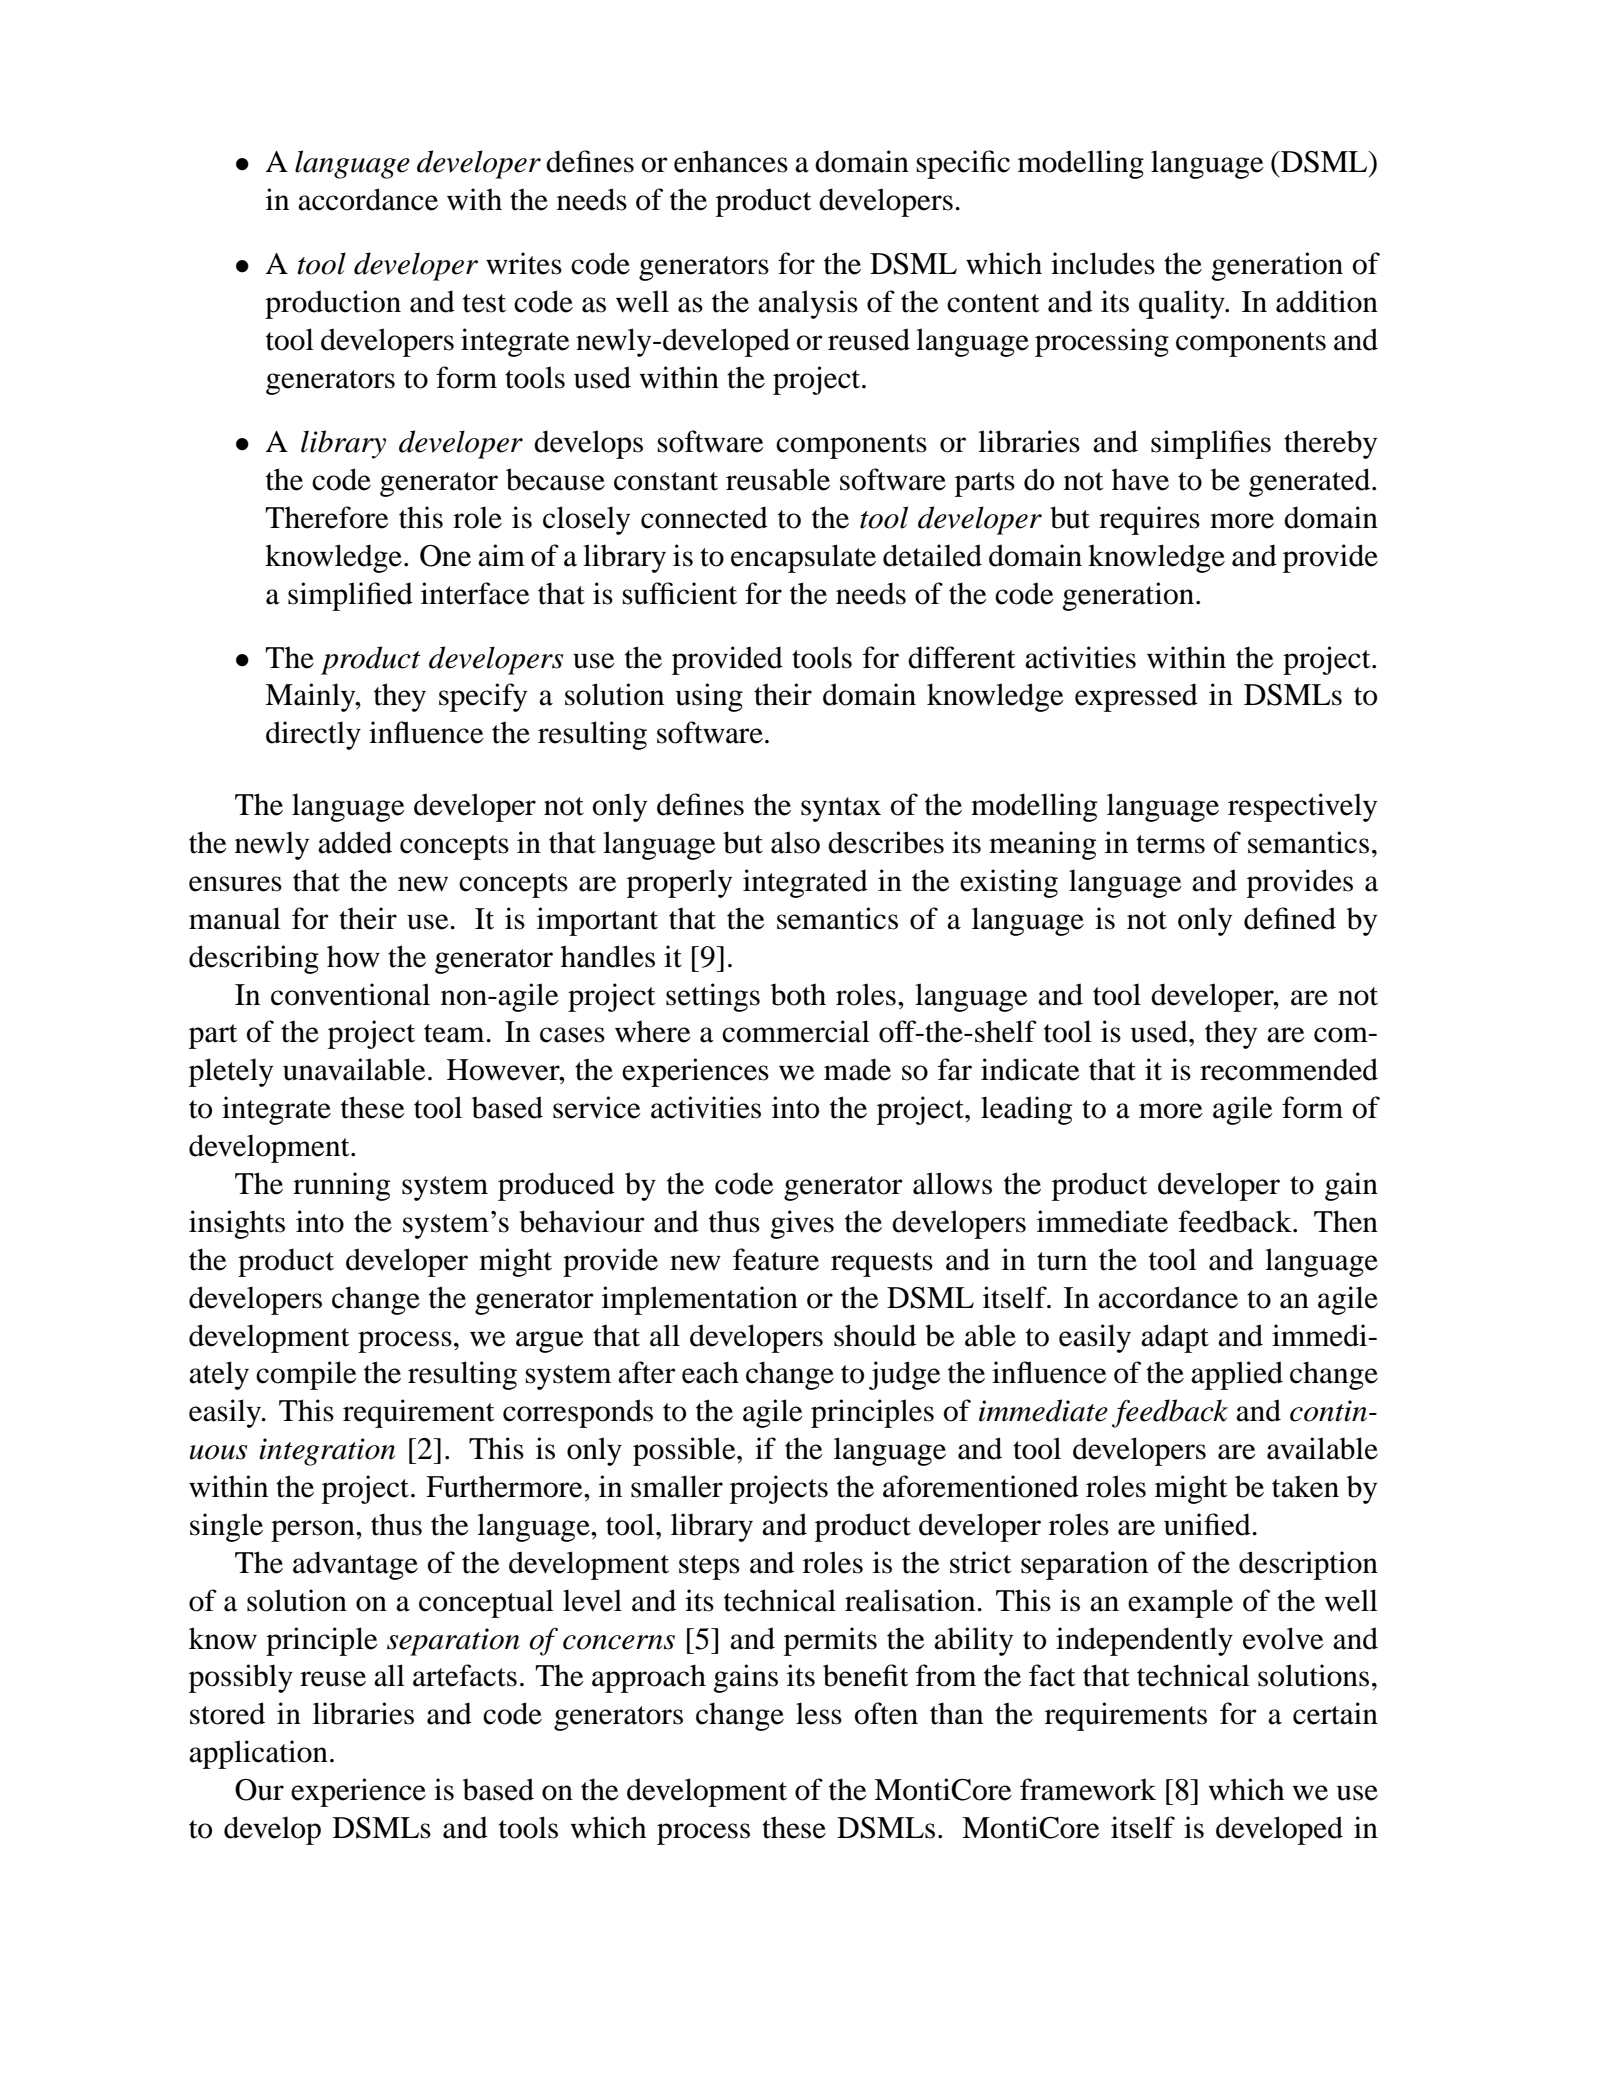 The height and width of the screenshot is (2077, 1605). Describe the element at coordinates (1149, 520) in the screenshot. I see `requires` at that location.
